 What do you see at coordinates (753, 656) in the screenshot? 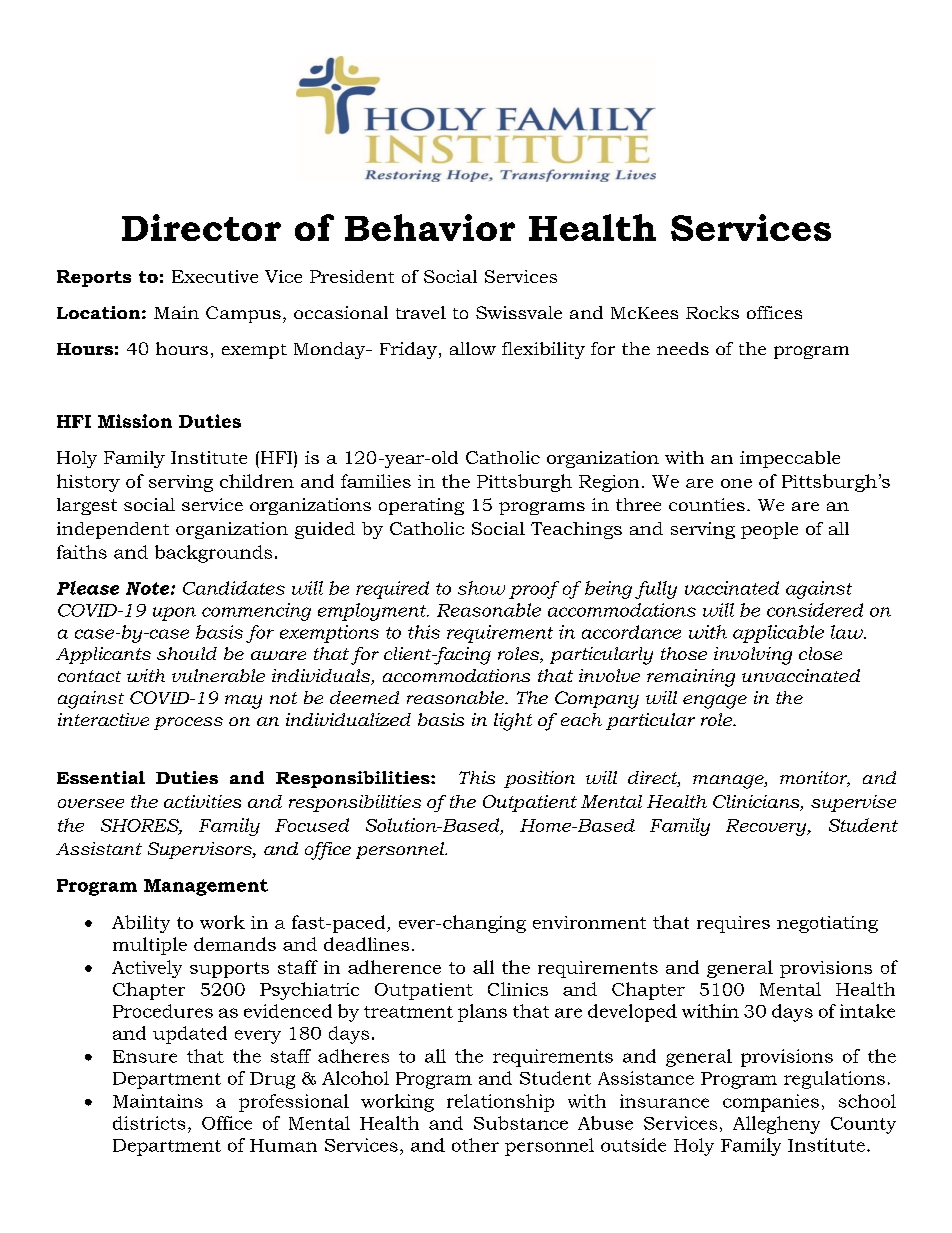
I see `involving` at bounding box center [753, 656].
